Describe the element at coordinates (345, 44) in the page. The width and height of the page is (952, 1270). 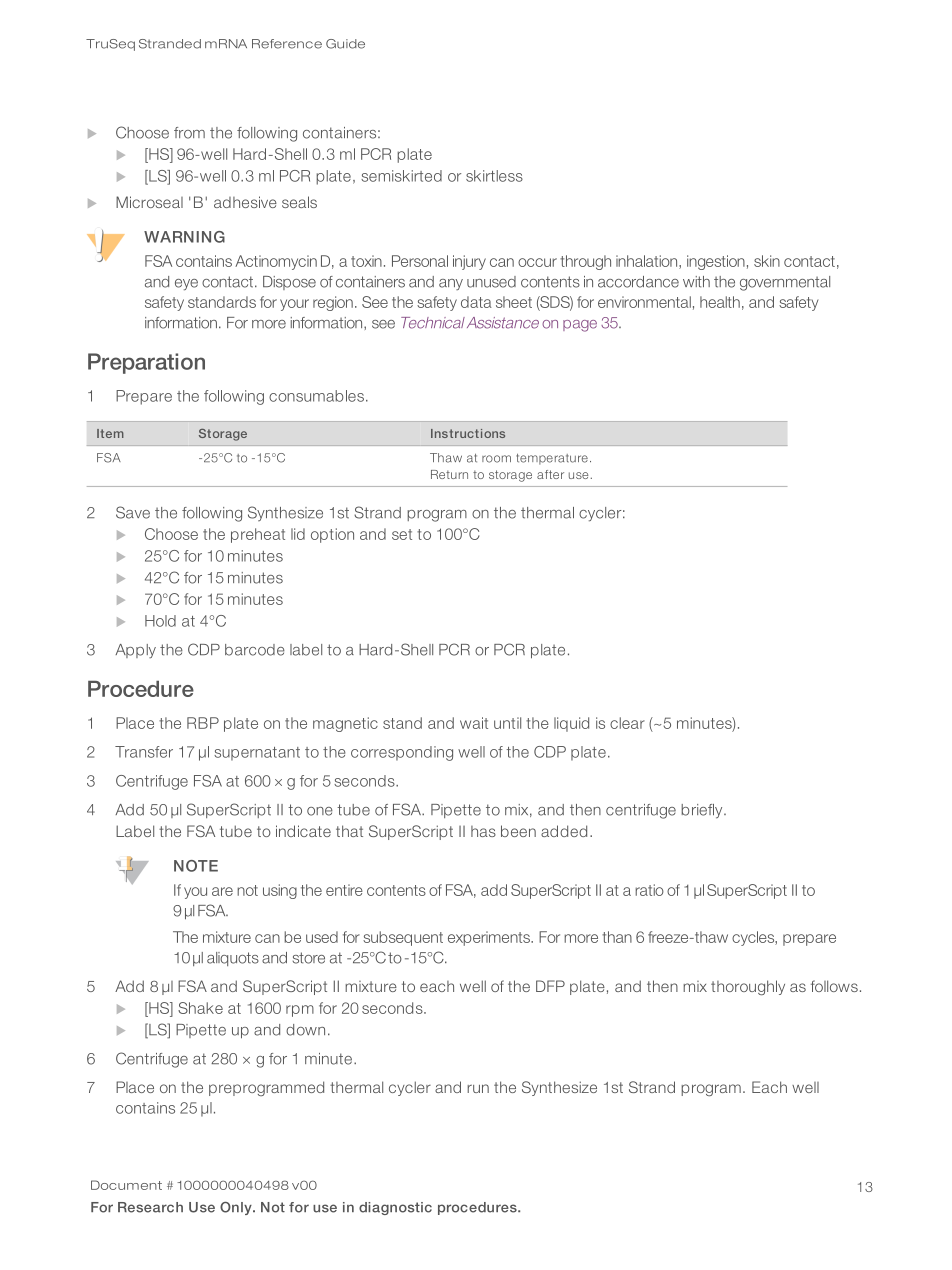
I see `Guide` at that location.
